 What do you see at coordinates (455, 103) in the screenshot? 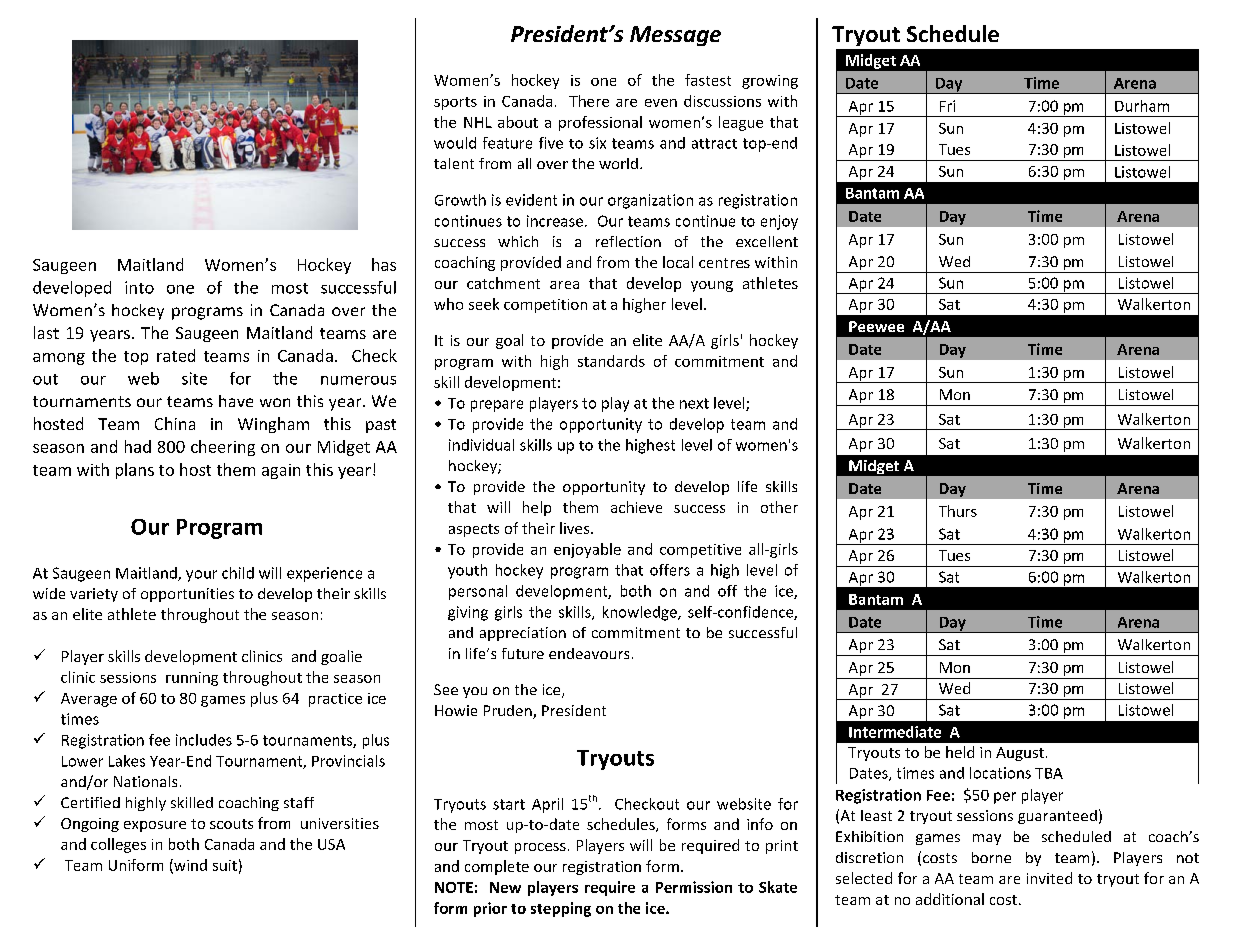
I see `sports` at bounding box center [455, 103].
